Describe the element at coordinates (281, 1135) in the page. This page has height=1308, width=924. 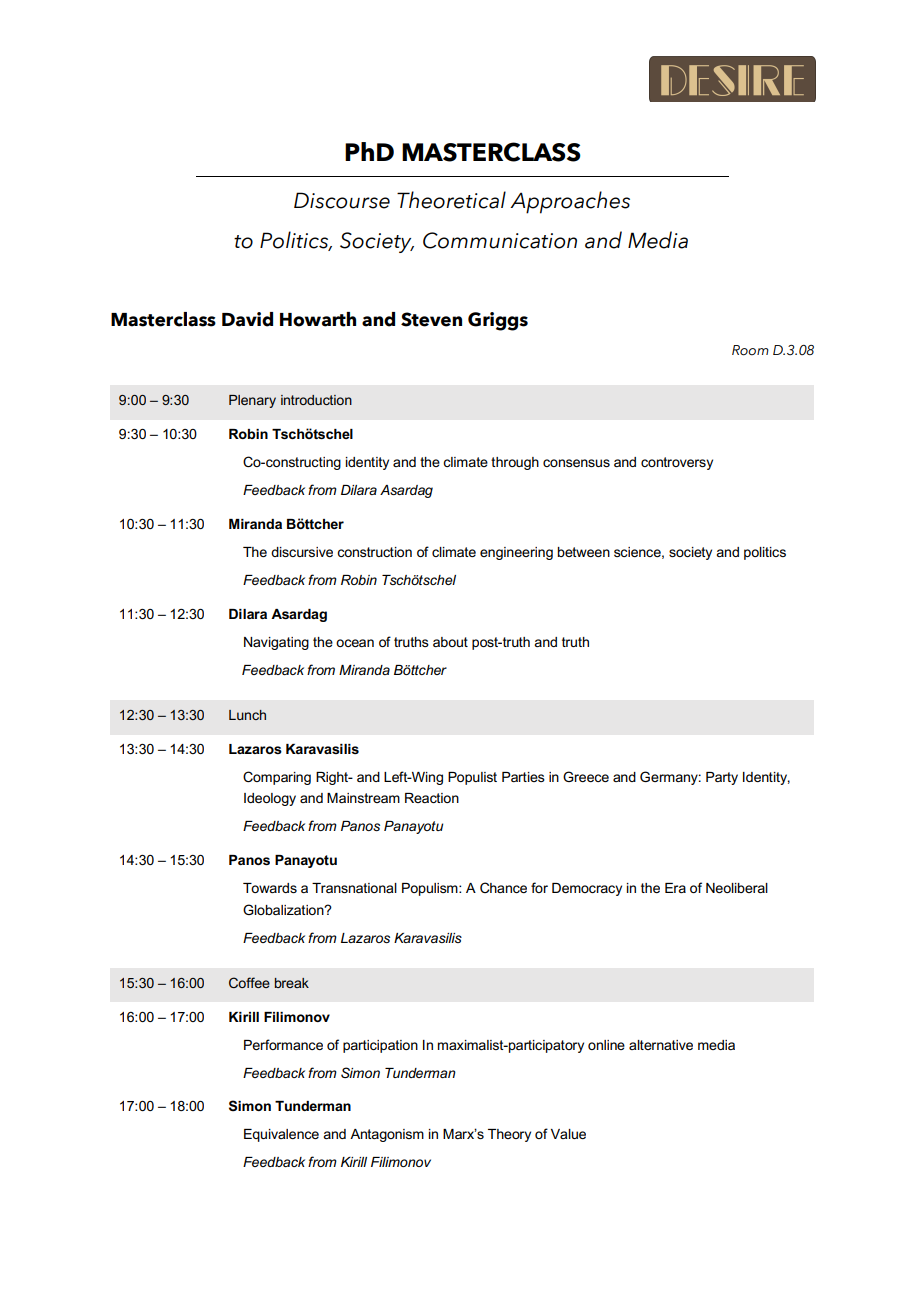
I see `Equivalence` at that location.
